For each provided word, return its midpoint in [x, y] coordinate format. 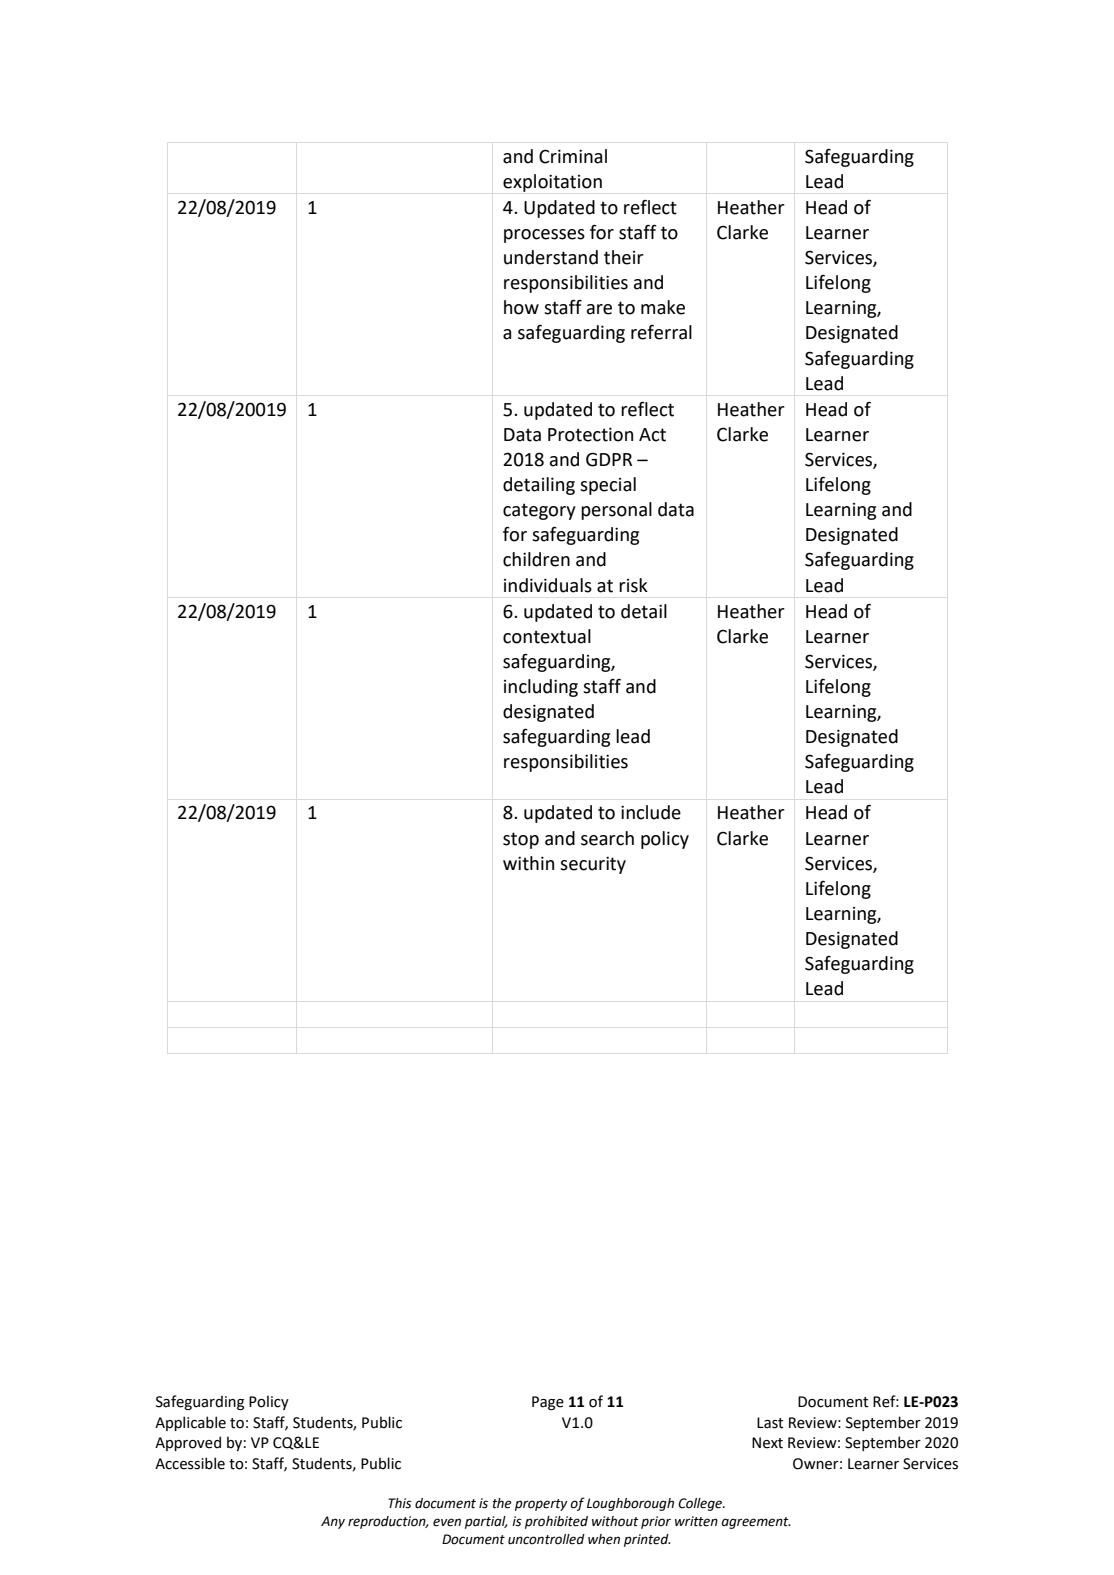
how [521, 307]
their [624, 257]
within [528, 863]
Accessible [190, 1463]
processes [544, 236]
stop [521, 840]
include [651, 812]
